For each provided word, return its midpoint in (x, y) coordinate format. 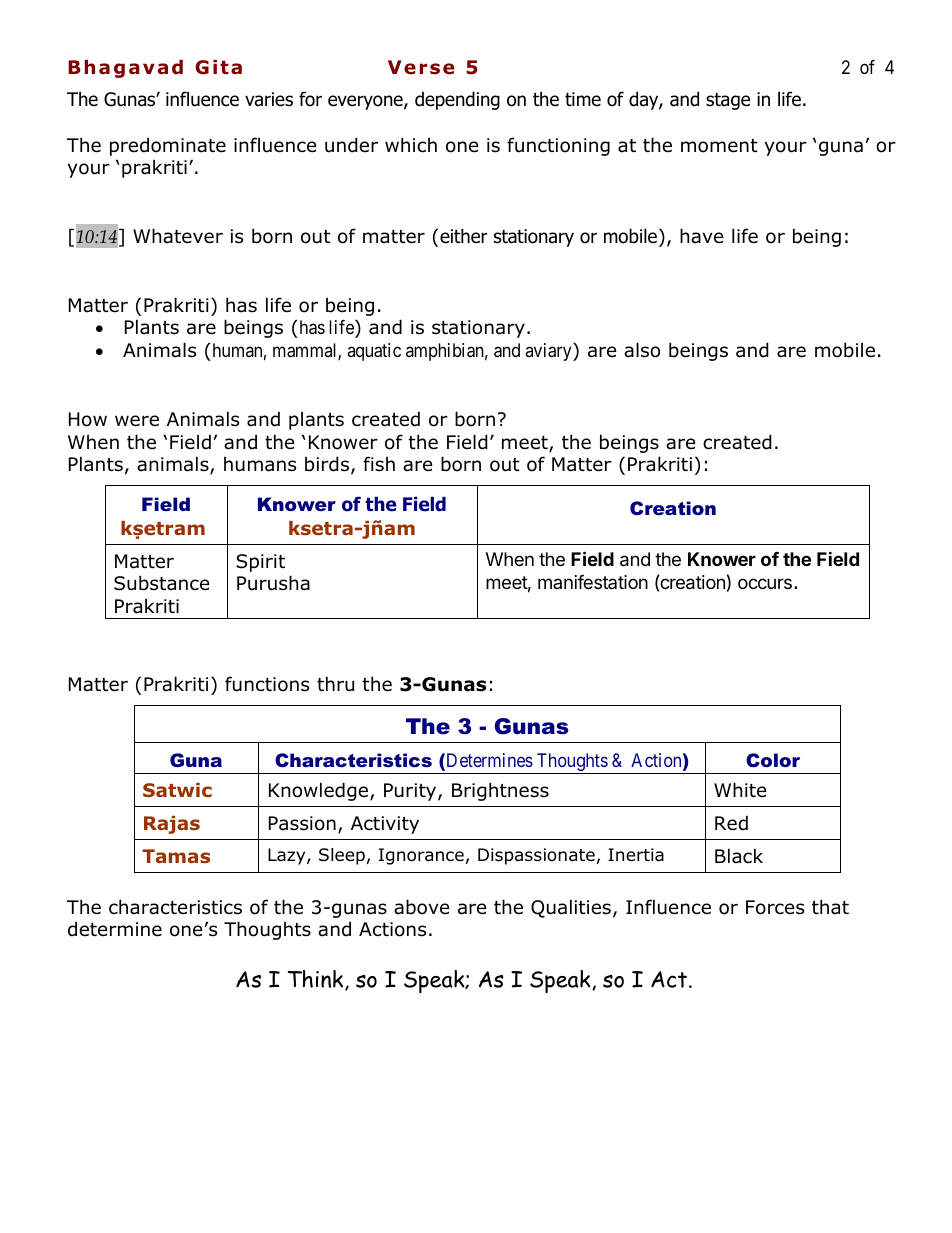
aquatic (374, 352)
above (422, 907)
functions (267, 684)
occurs (765, 583)
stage (728, 101)
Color (773, 760)
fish (379, 464)
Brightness (500, 791)
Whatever (178, 236)
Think (317, 980)
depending (457, 100)
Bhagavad (125, 69)
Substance (162, 583)
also (642, 350)
